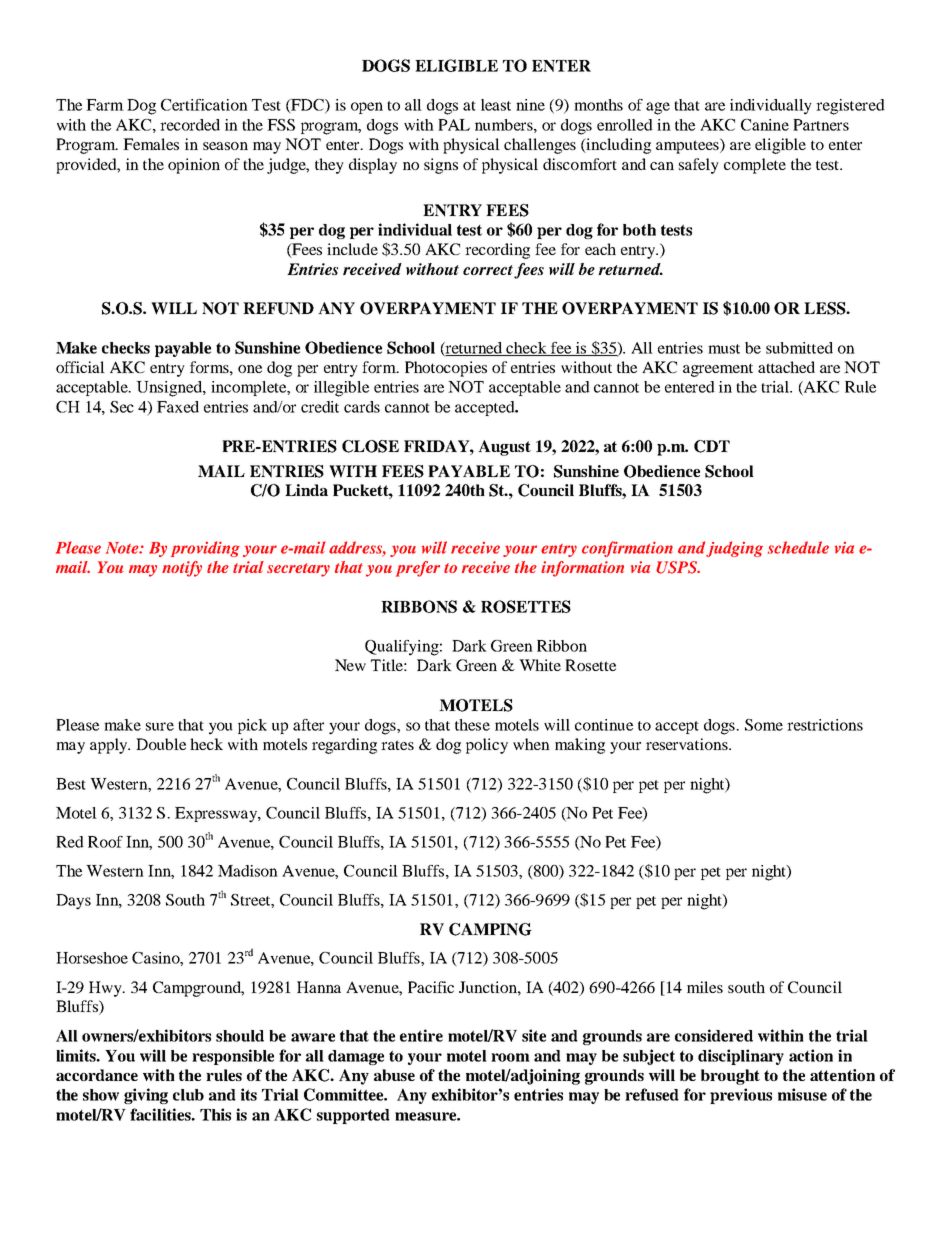 The image size is (952, 1233). I want to click on giving, so click(146, 1096).
